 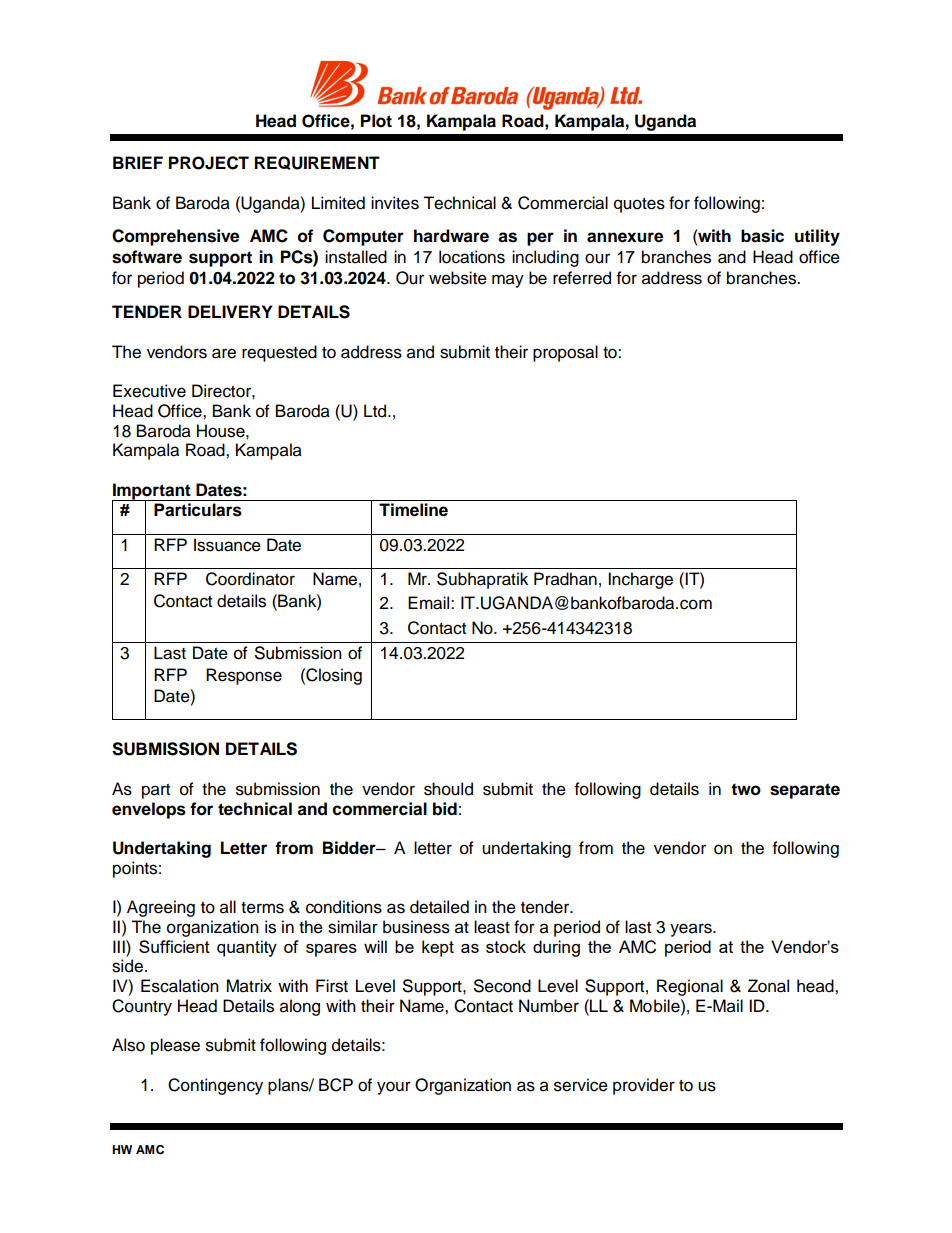 I want to click on two, so click(x=746, y=789).
